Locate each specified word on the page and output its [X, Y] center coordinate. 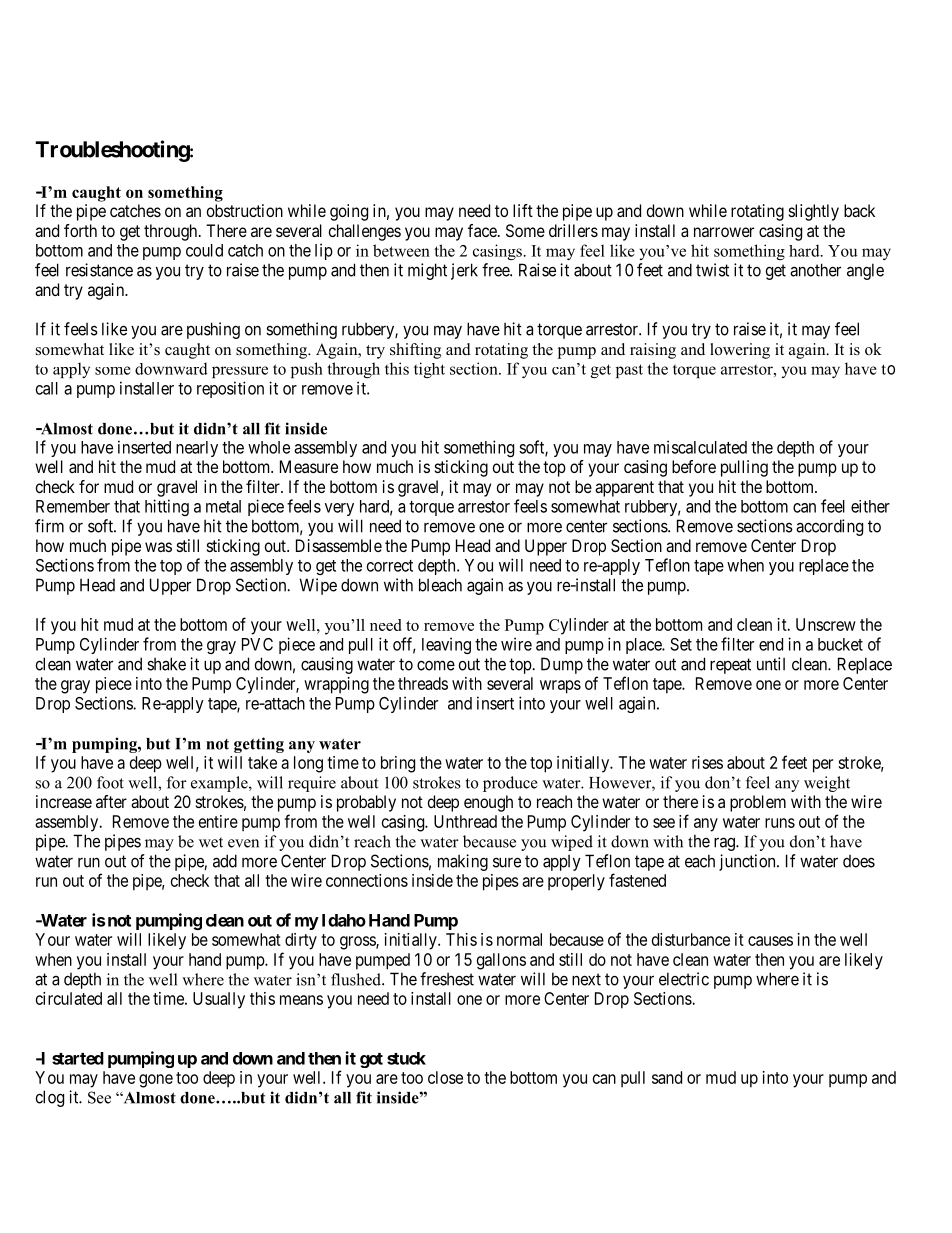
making [463, 862]
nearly [197, 449]
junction [748, 862]
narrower [724, 232]
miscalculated [700, 447]
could [204, 250]
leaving [446, 645]
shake [166, 664]
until [771, 664]
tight [429, 370]
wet [211, 842]
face [483, 230]
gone [156, 1081]
